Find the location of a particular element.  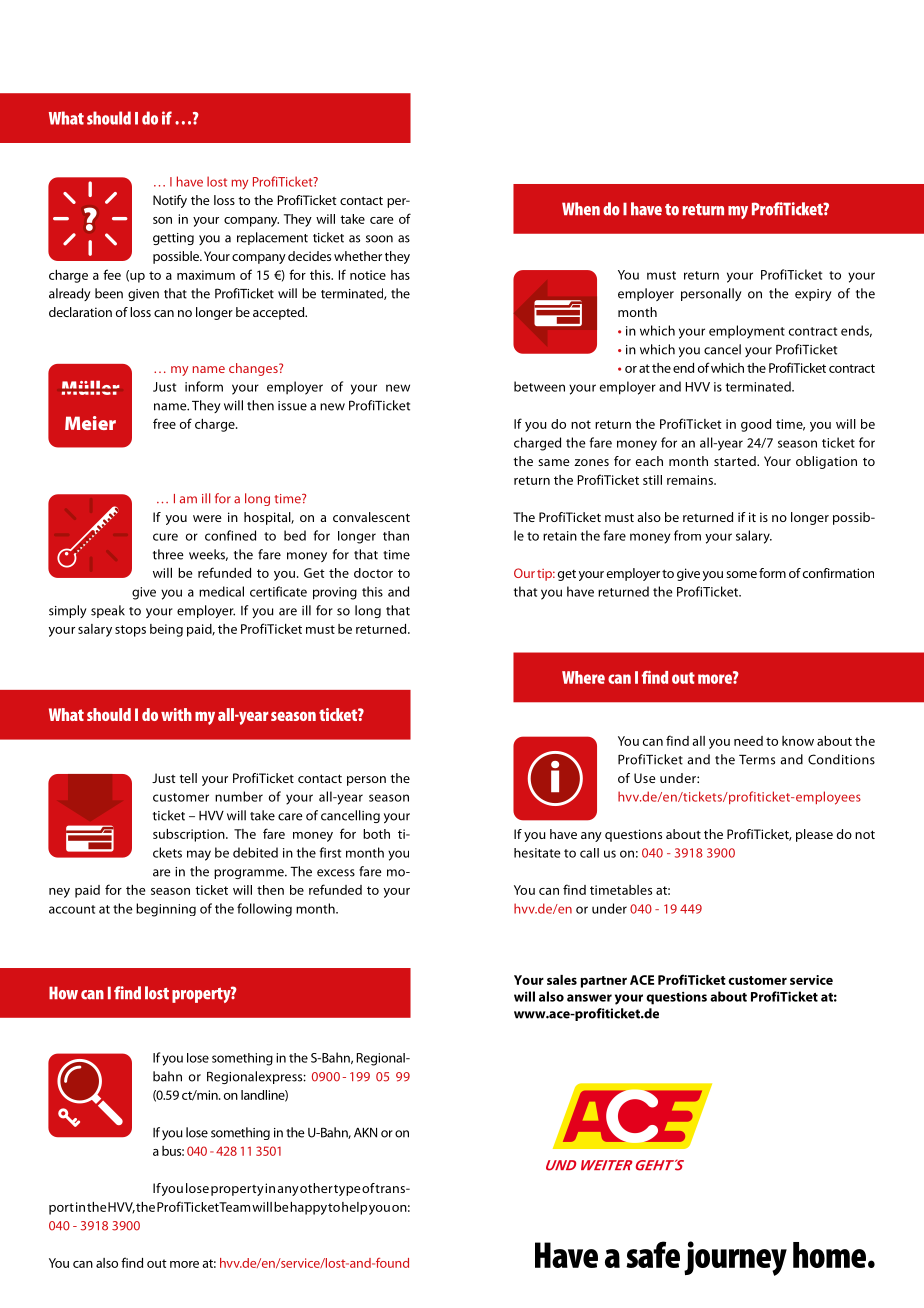

were is located at coordinates (207, 518).
